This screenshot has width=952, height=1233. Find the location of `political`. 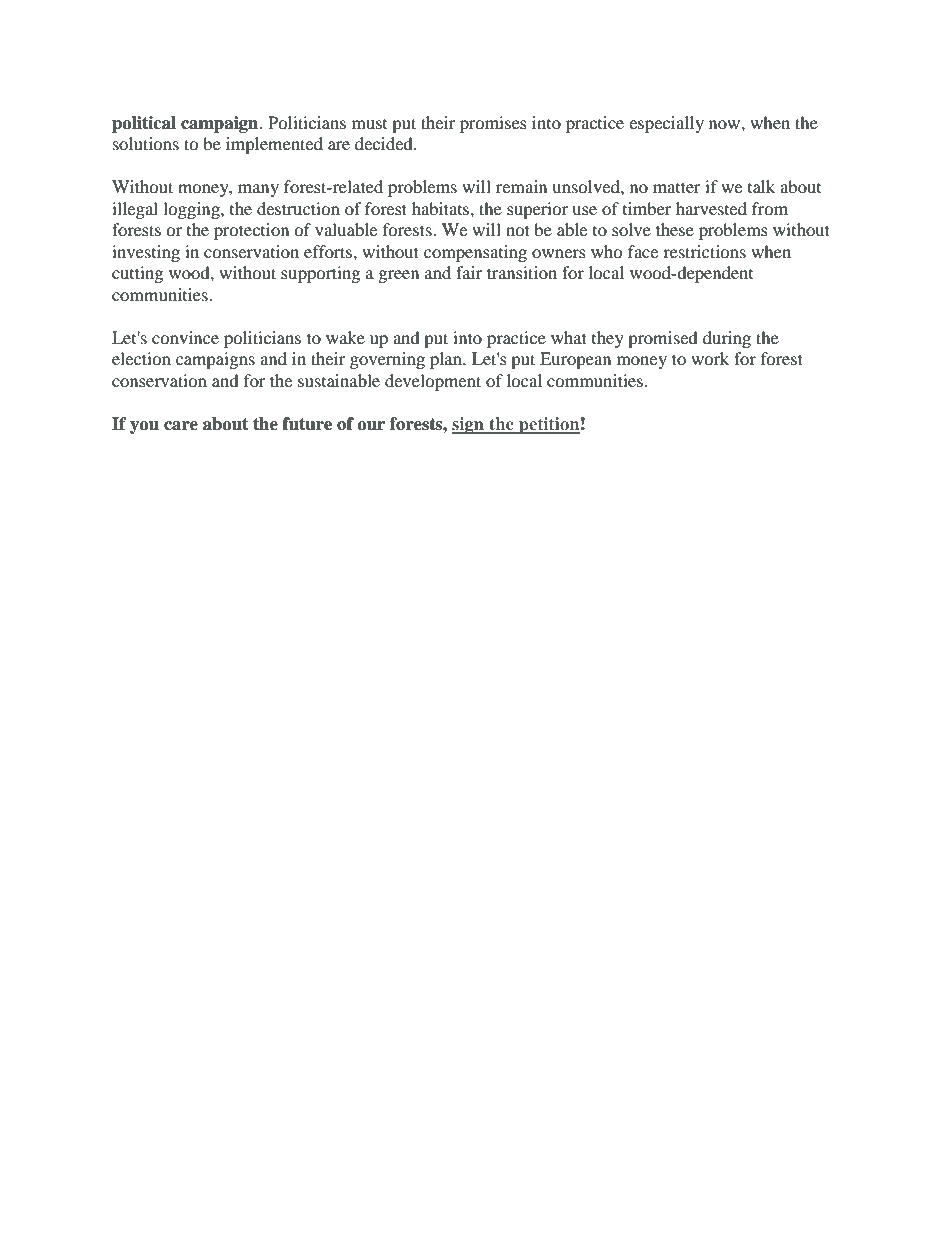

political is located at coordinates (144, 124).
